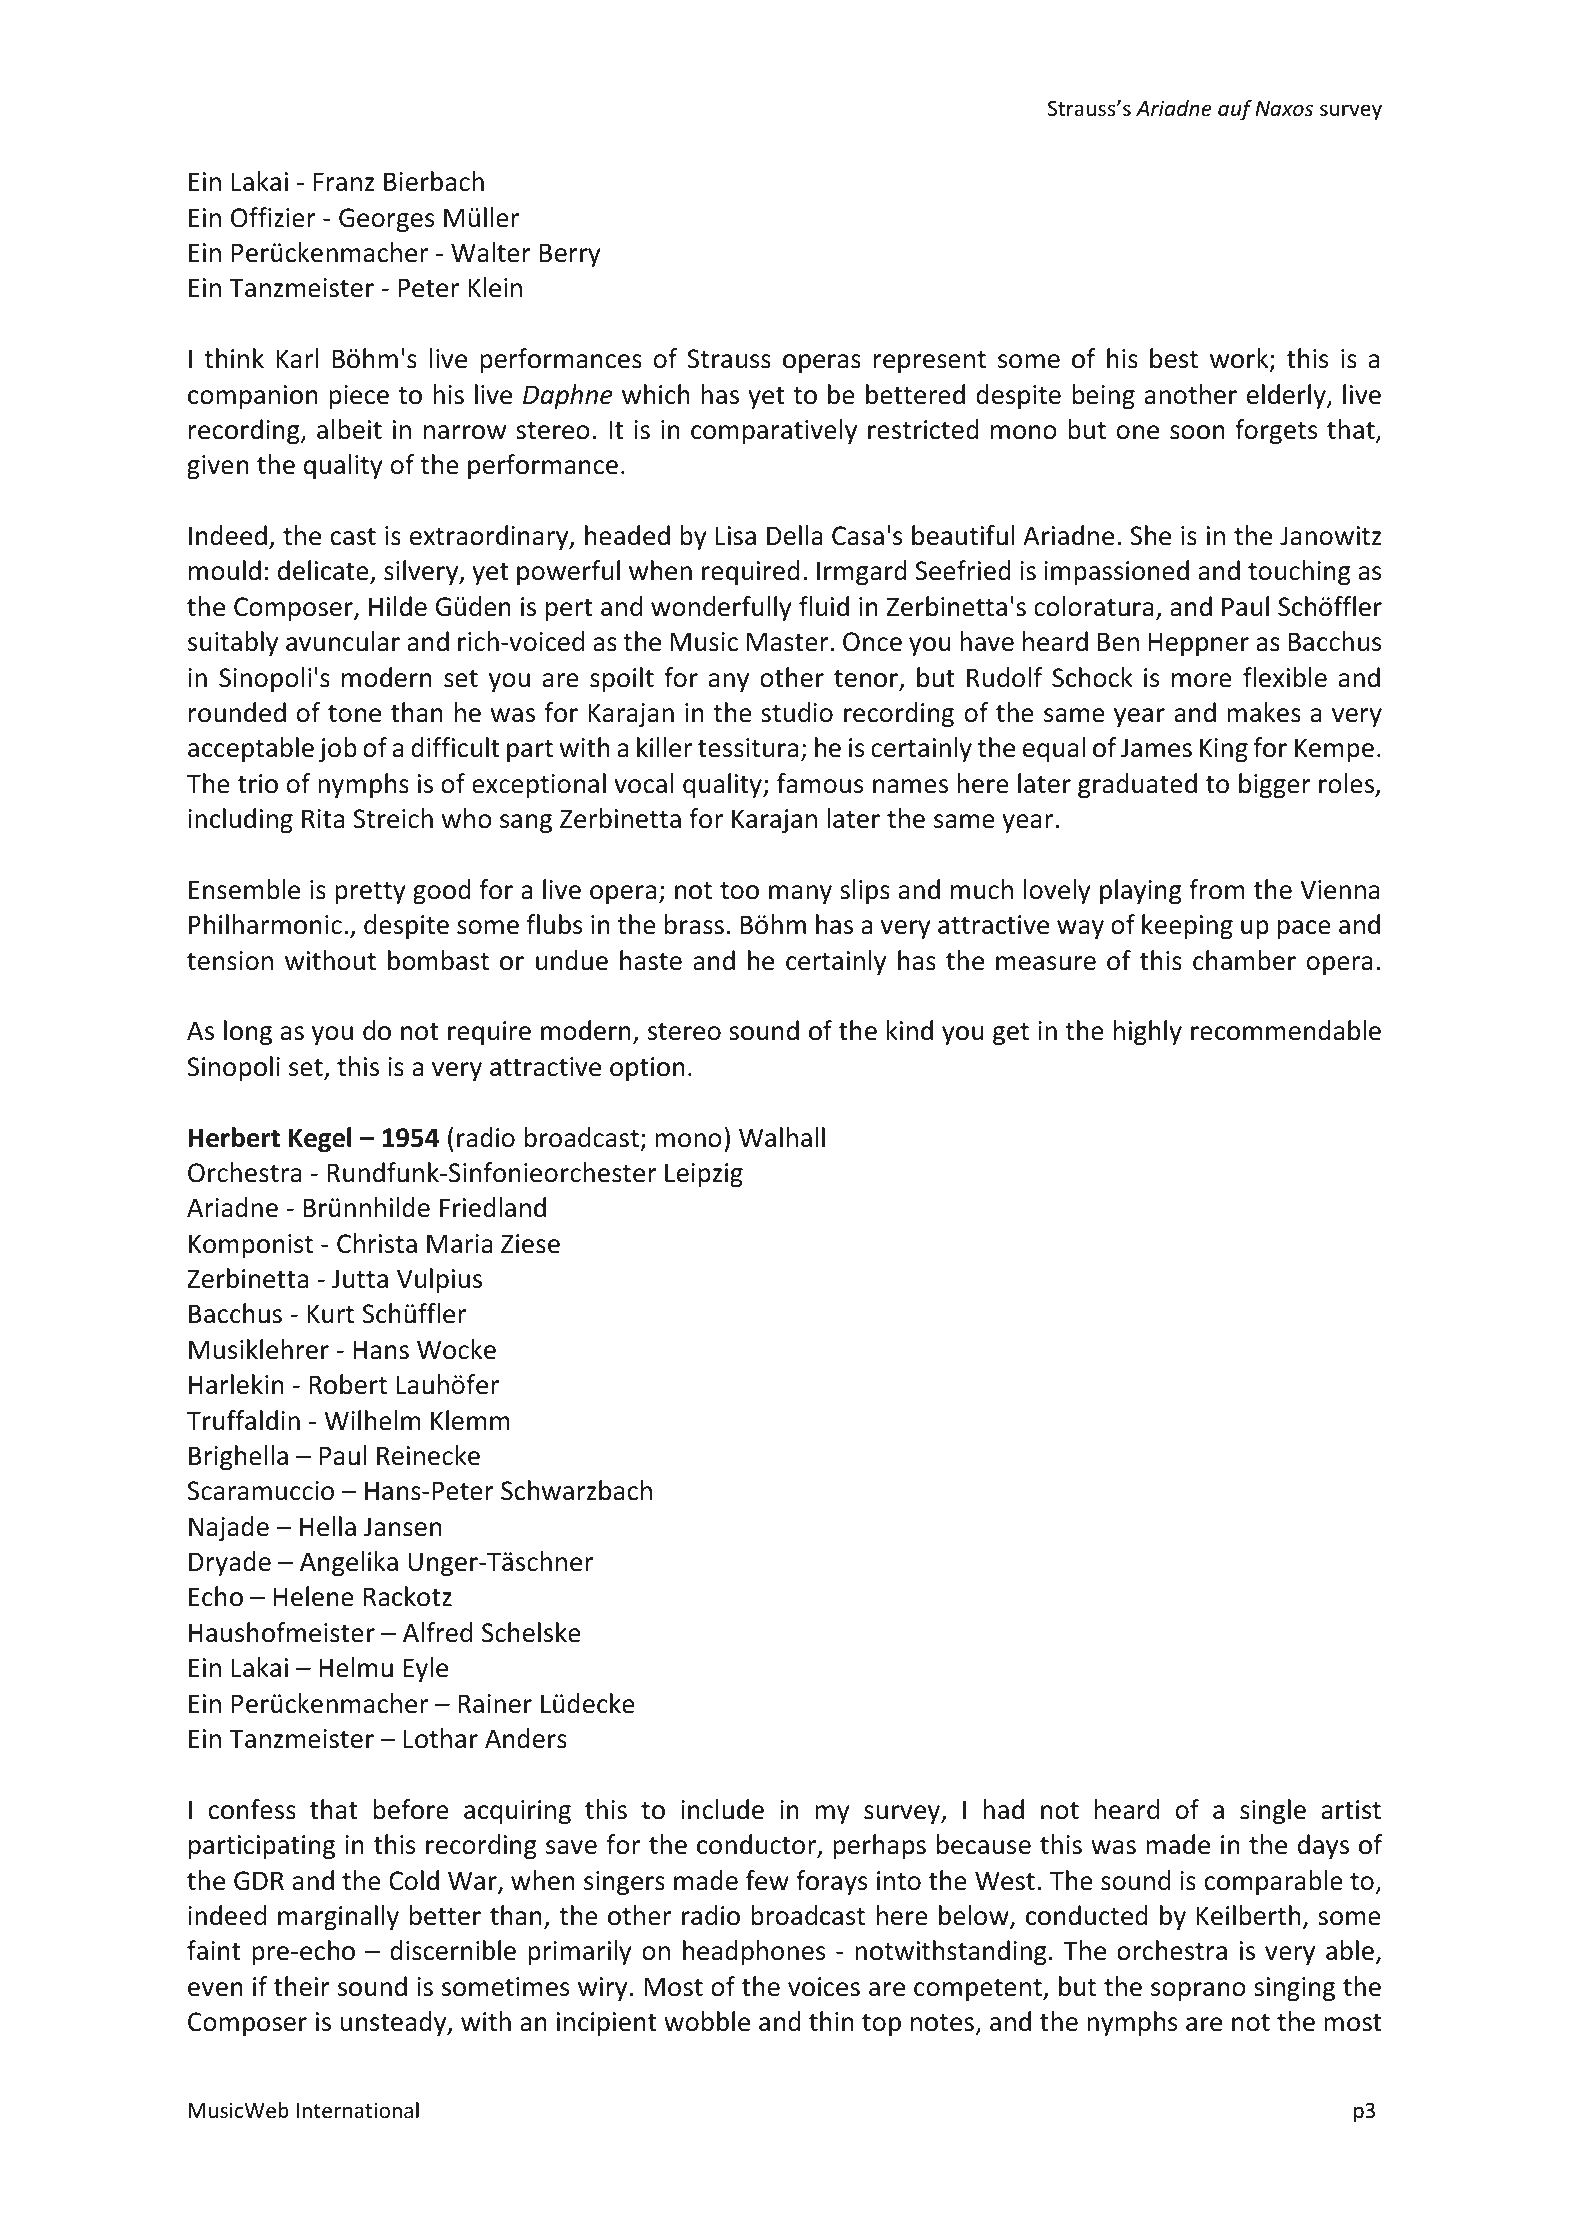 The image size is (1569, 2218). Describe the element at coordinates (1202, 680) in the image. I see `more` at that location.
